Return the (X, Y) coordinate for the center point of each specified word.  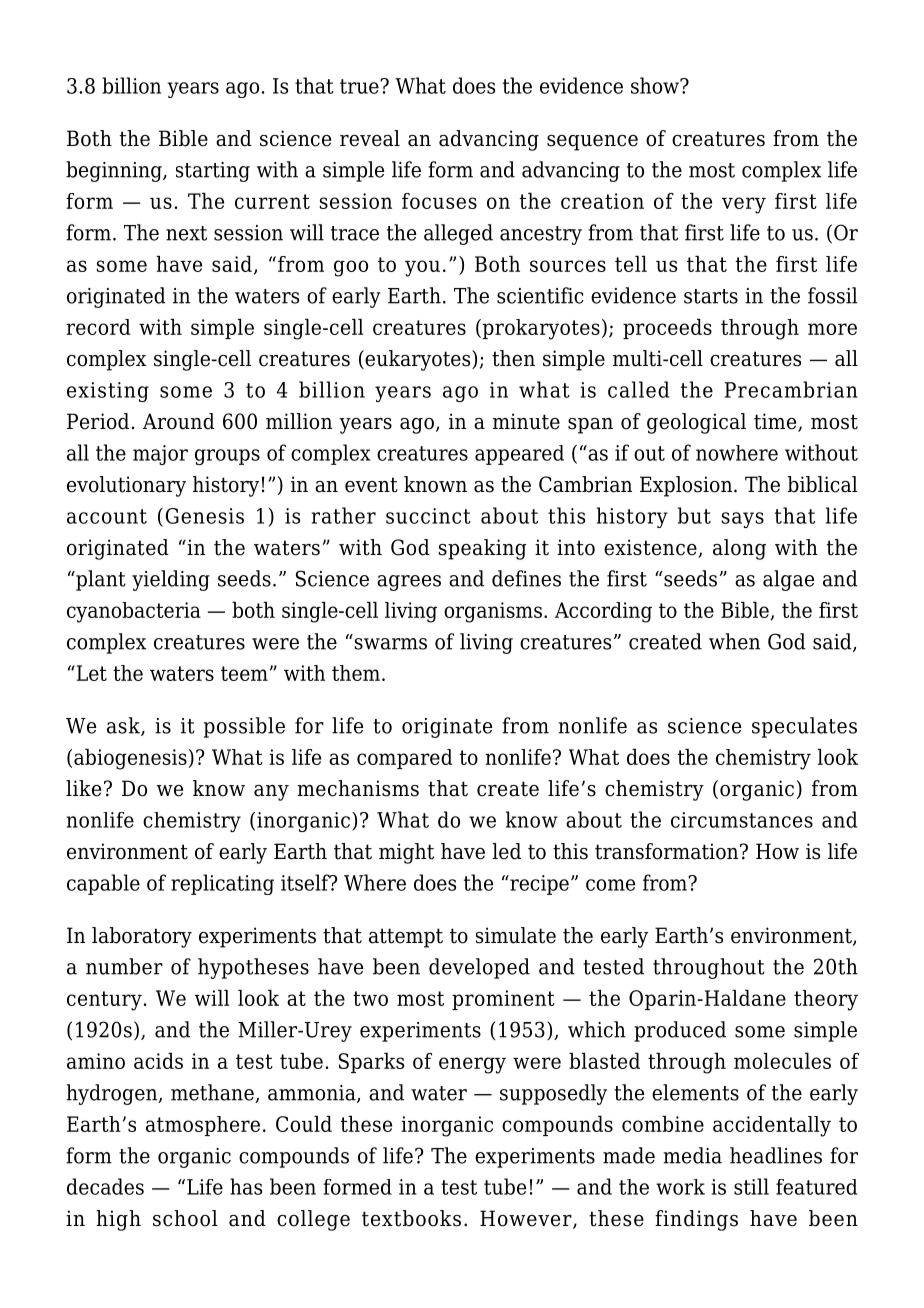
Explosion (687, 486)
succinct (428, 516)
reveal (370, 138)
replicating (222, 884)
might (406, 853)
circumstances (742, 820)
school (185, 1218)
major (160, 455)
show (656, 85)
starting (213, 172)
